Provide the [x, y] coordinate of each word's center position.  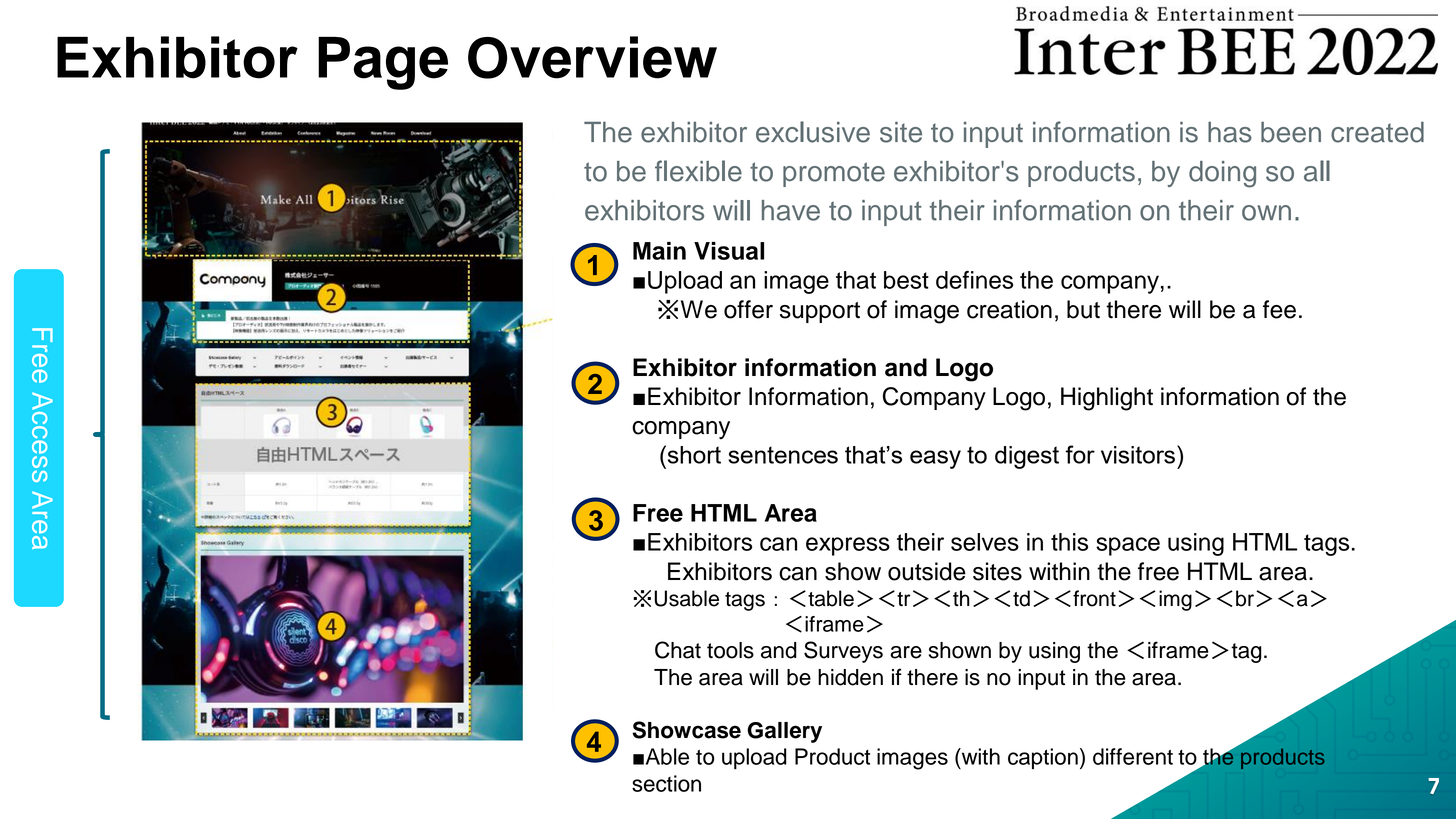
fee [1279, 309]
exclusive [813, 132]
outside [927, 571]
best [906, 280]
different [1133, 756]
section [666, 783]
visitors [1138, 455]
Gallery [784, 732]
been [1291, 132]
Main [659, 251]
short [693, 454]
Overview [592, 57]
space [1128, 546]
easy [935, 459]
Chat [678, 650]
